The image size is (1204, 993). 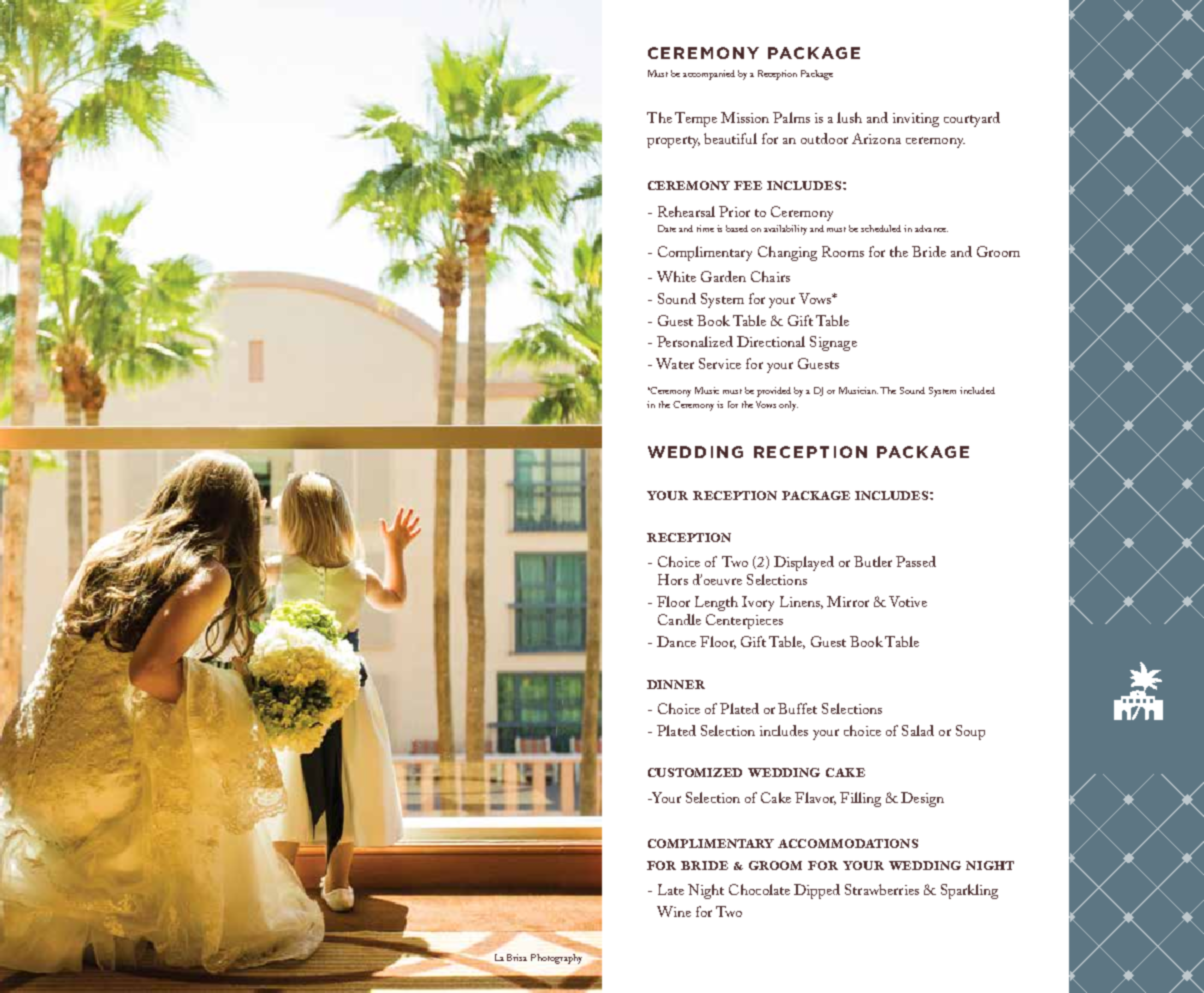 What do you see at coordinates (916, 120) in the image?
I see `inviting` at bounding box center [916, 120].
